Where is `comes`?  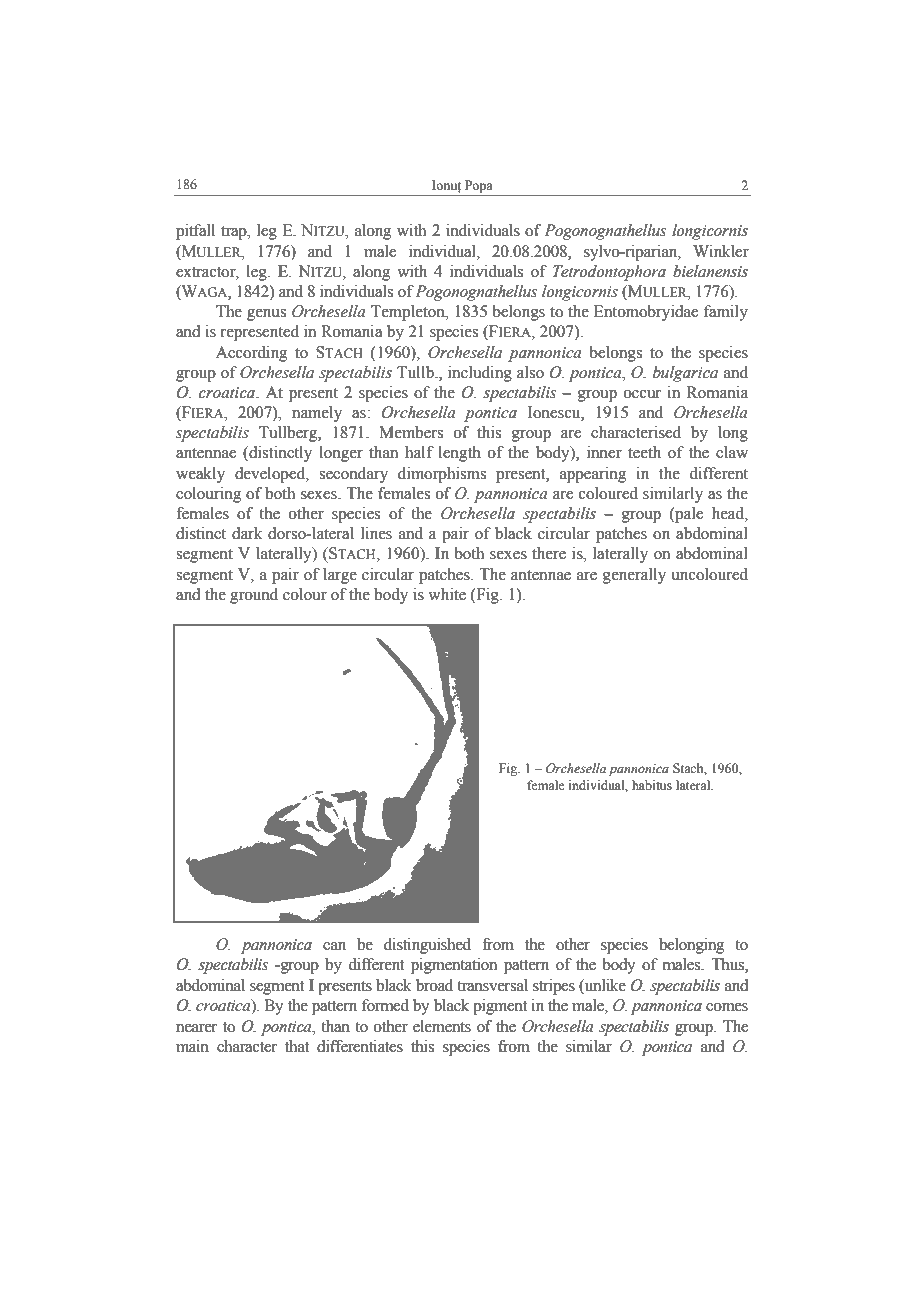
comes is located at coordinates (727, 1007).
